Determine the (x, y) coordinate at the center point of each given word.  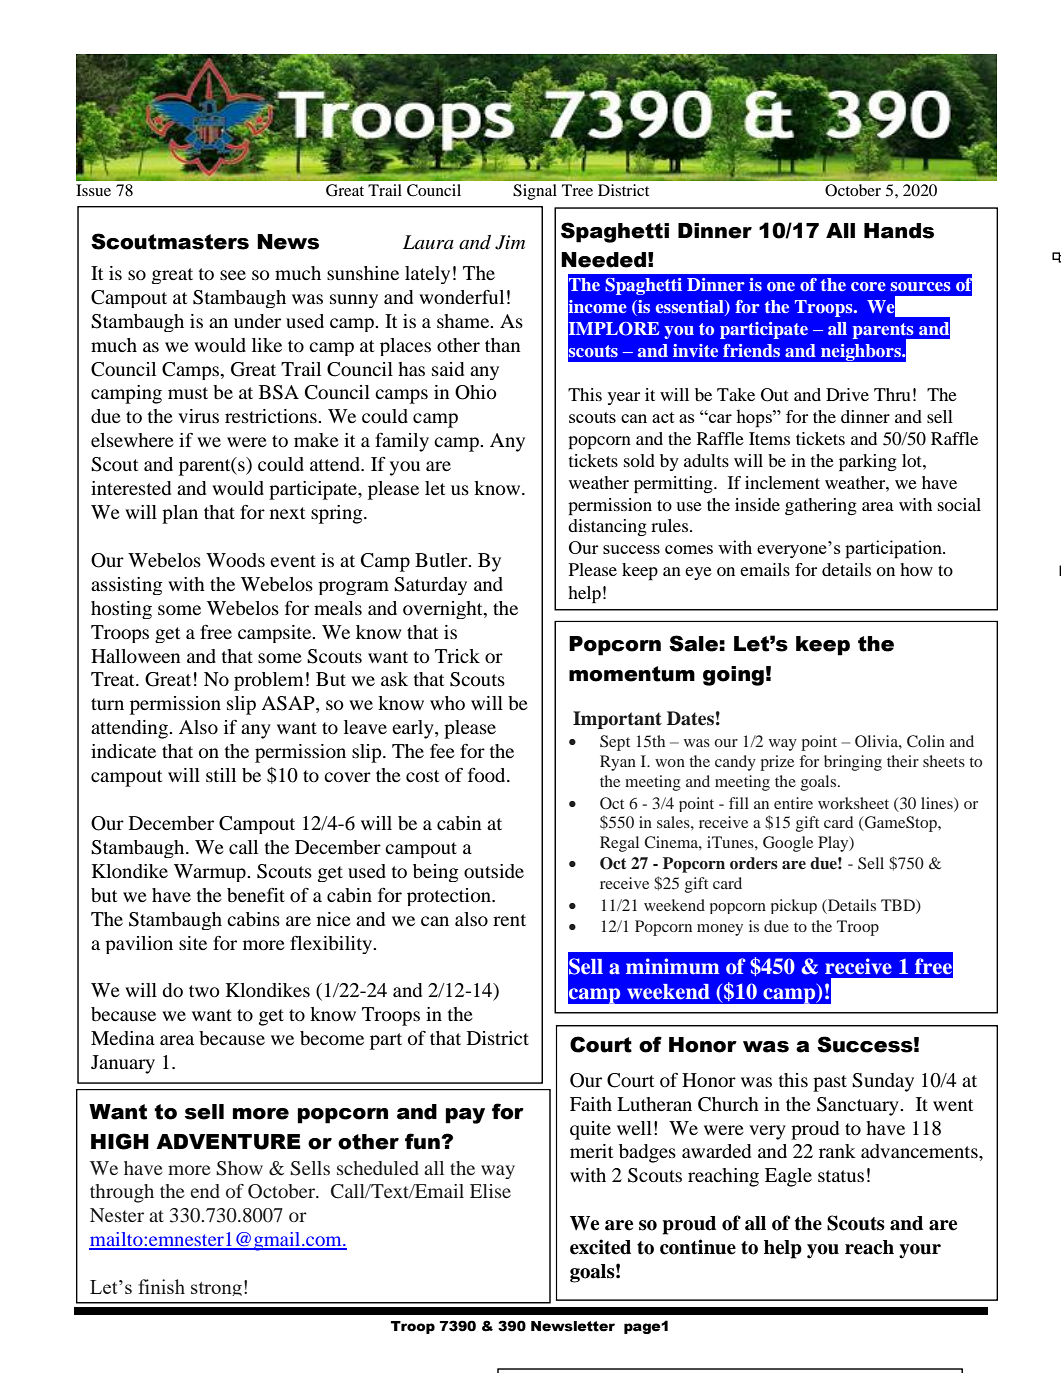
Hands (899, 231)
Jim (510, 242)
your (920, 1251)
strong (216, 1289)
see (233, 275)
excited (600, 1247)
